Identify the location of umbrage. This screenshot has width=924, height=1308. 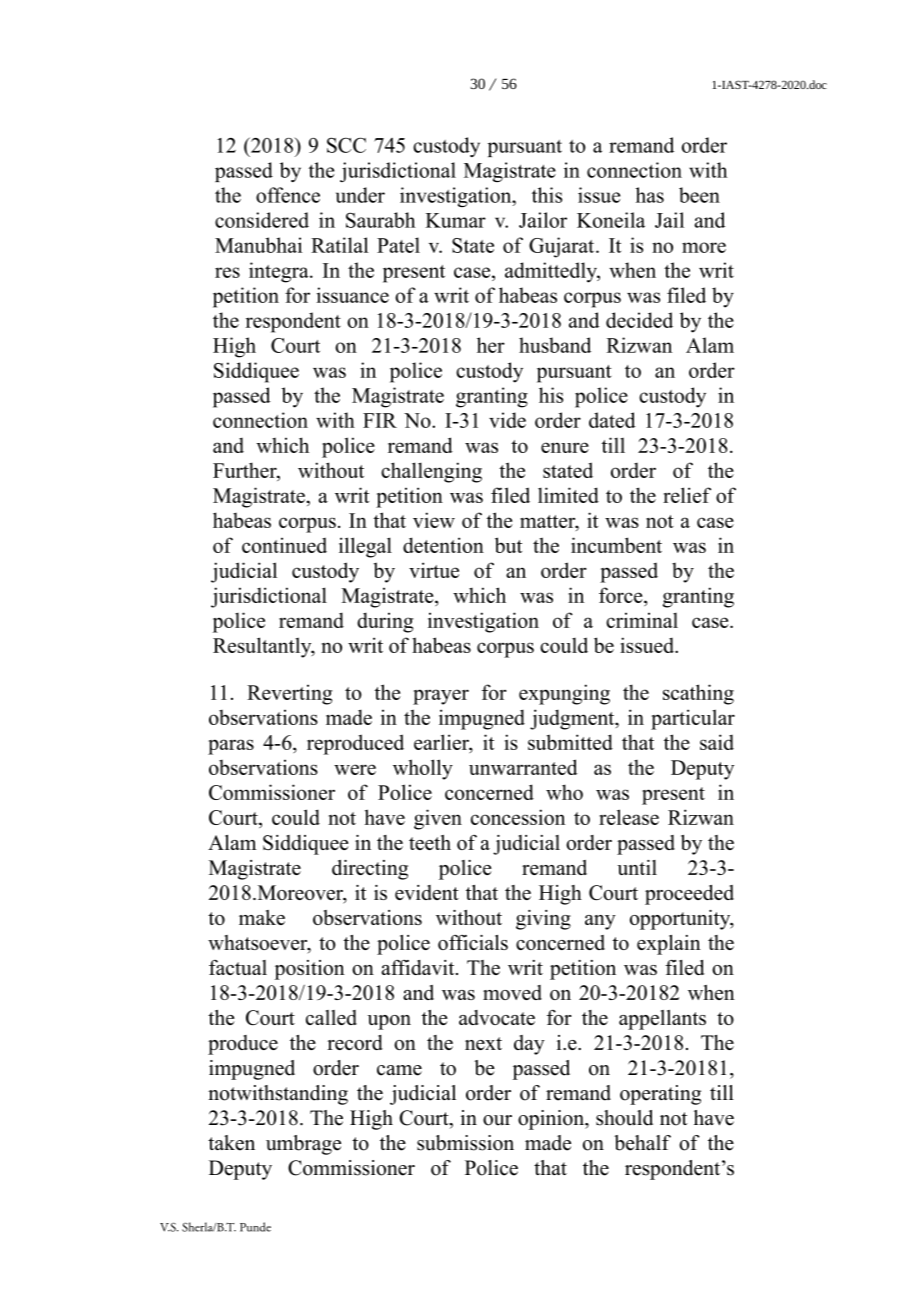
(303, 1145).
